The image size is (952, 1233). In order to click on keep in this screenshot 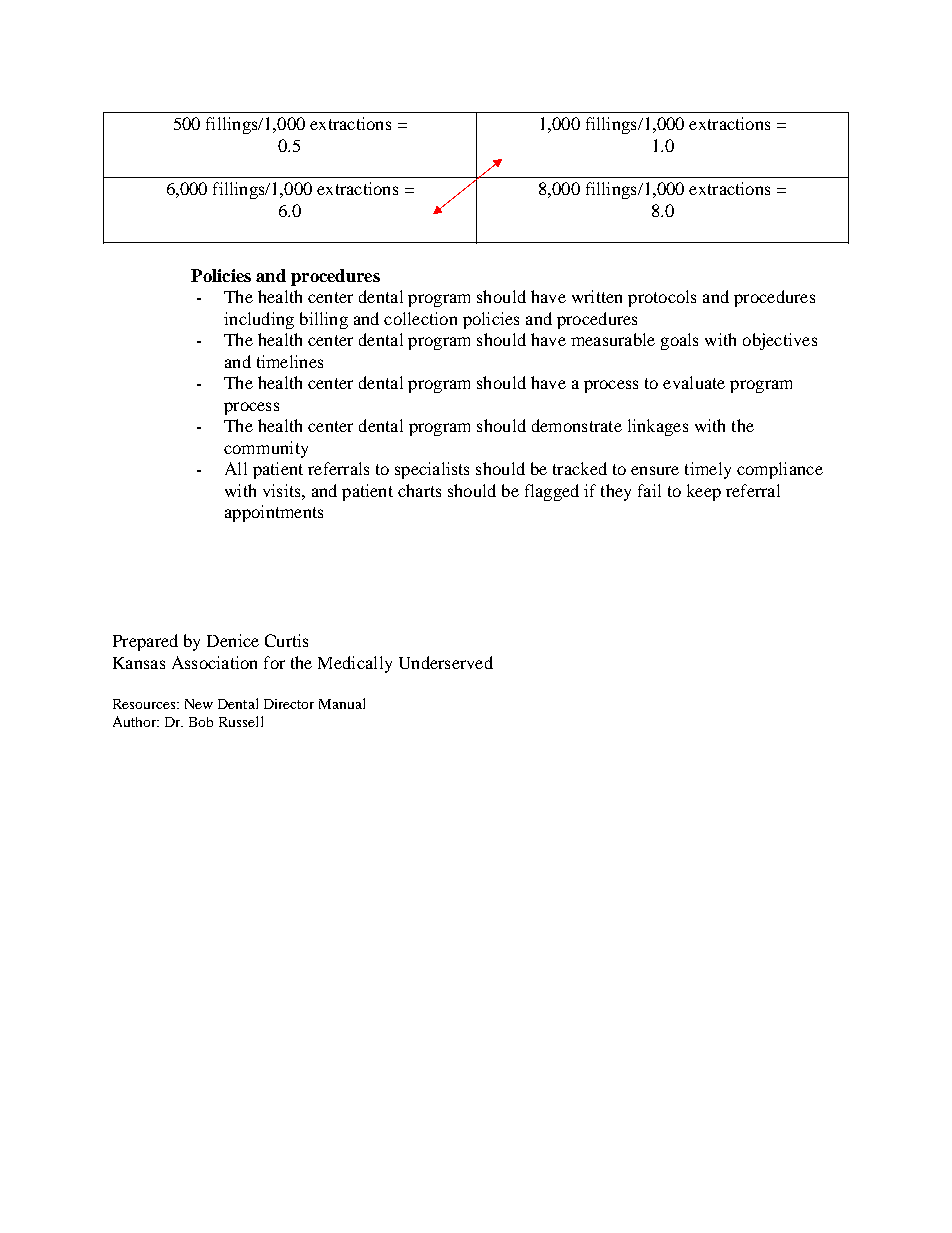, I will do `click(704, 492)`.
